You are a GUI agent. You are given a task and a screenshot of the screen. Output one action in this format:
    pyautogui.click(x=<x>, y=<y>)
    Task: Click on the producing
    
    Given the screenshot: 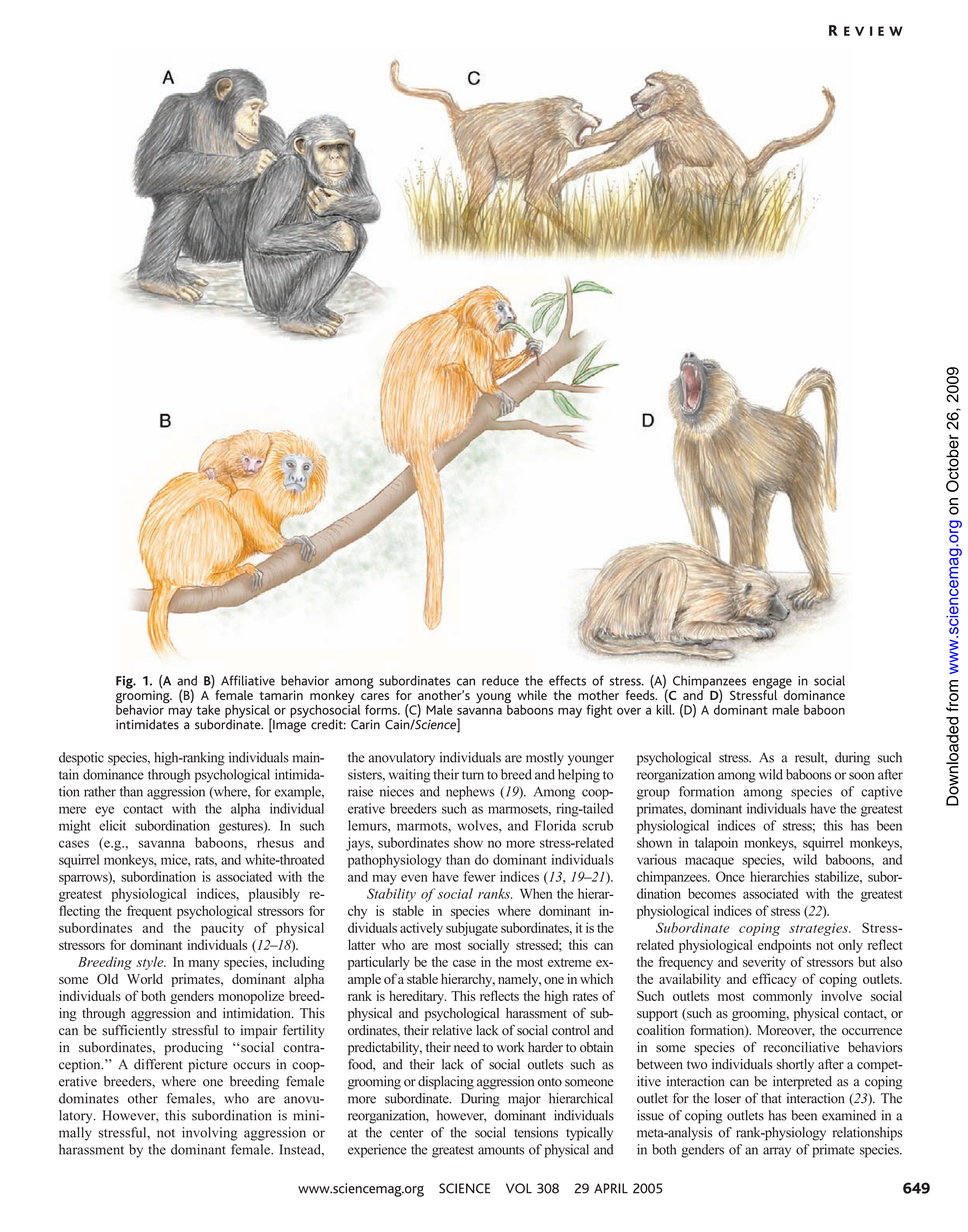 What is the action you would take?
    pyautogui.click(x=194, y=1049)
